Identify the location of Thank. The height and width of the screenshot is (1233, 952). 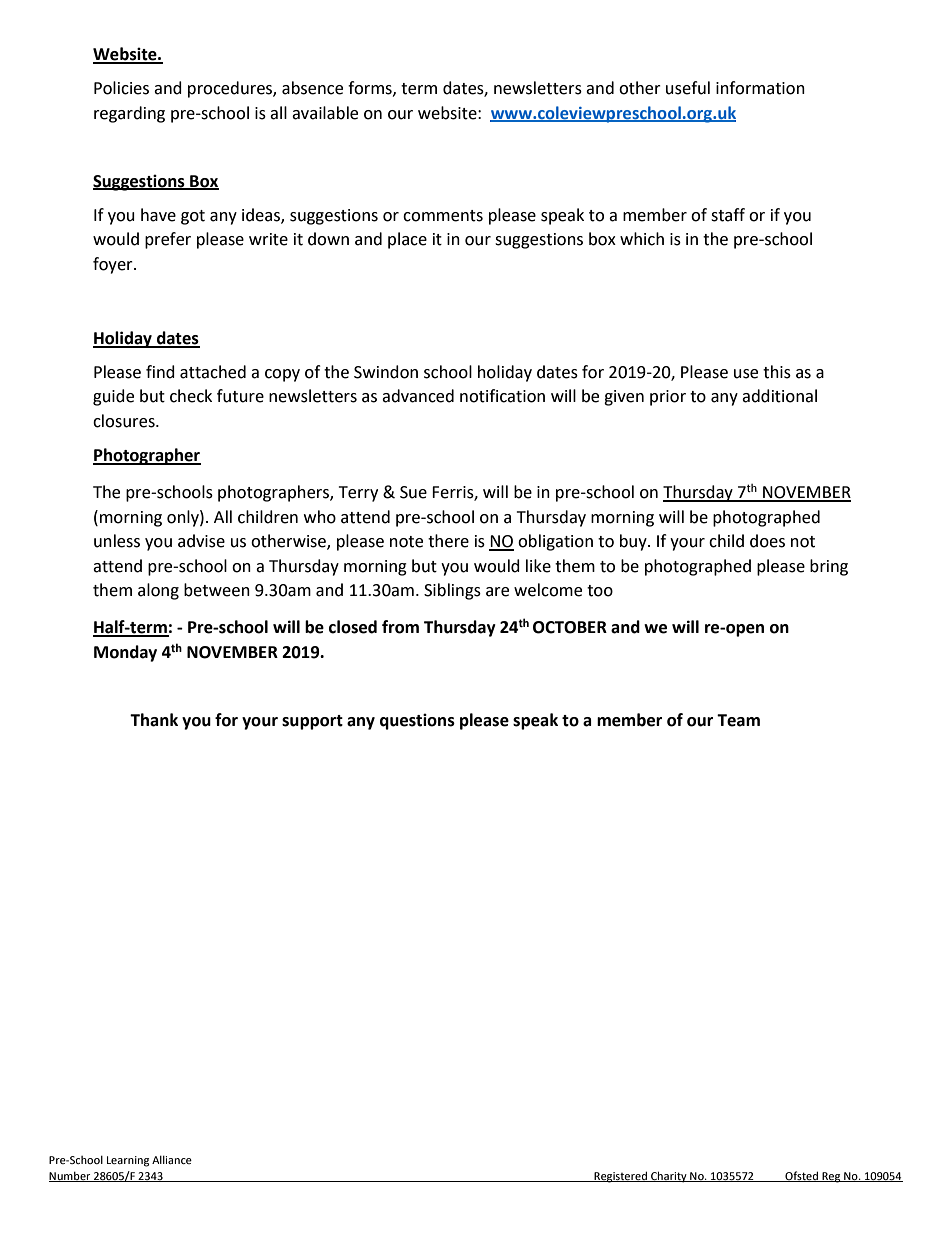
(154, 720).
